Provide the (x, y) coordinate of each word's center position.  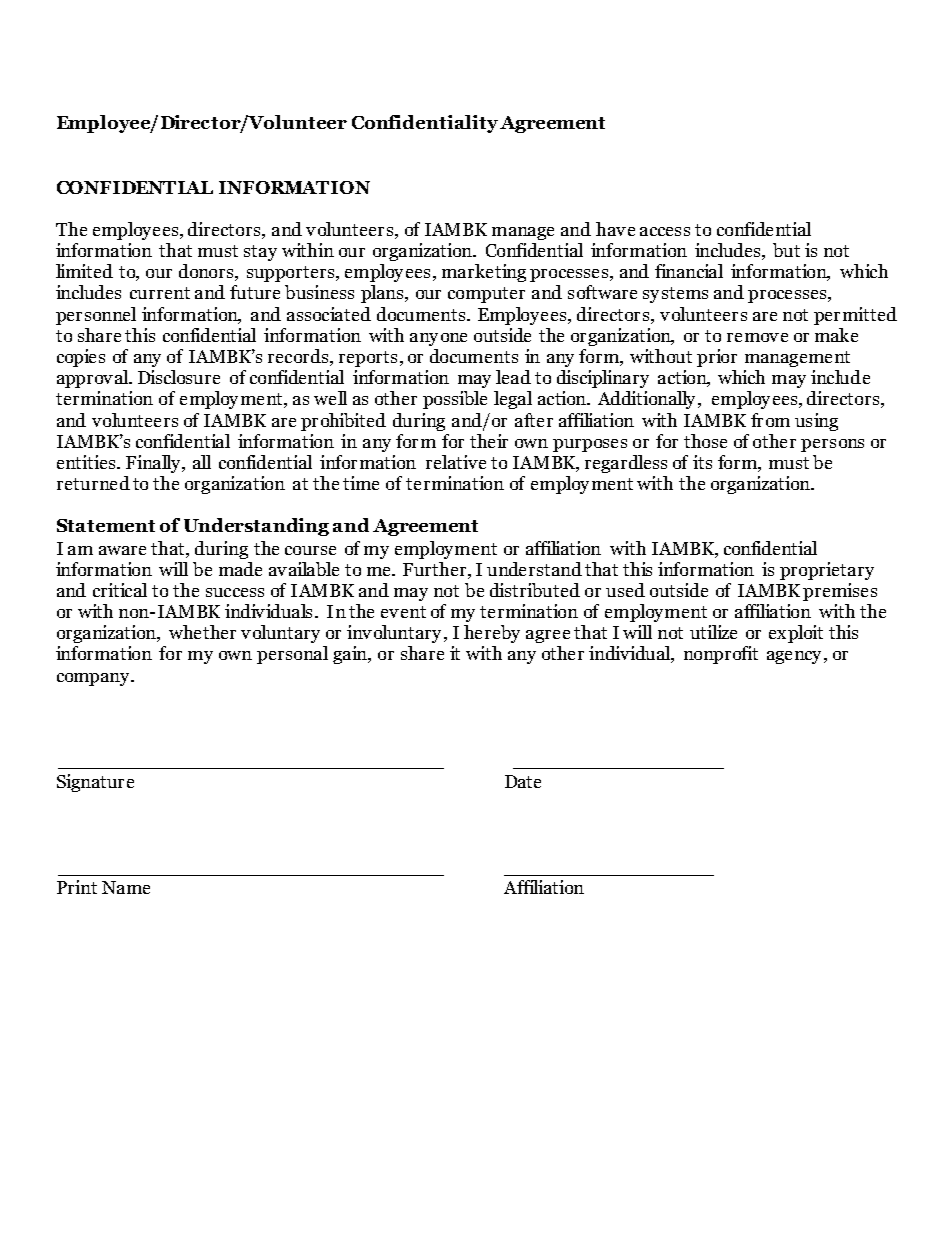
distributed (535, 590)
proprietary (827, 571)
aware (122, 550)
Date (523, 781)
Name (126, 887)
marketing (484, 273)
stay (260, 253)
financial (689, 271)
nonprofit (721, 655)
